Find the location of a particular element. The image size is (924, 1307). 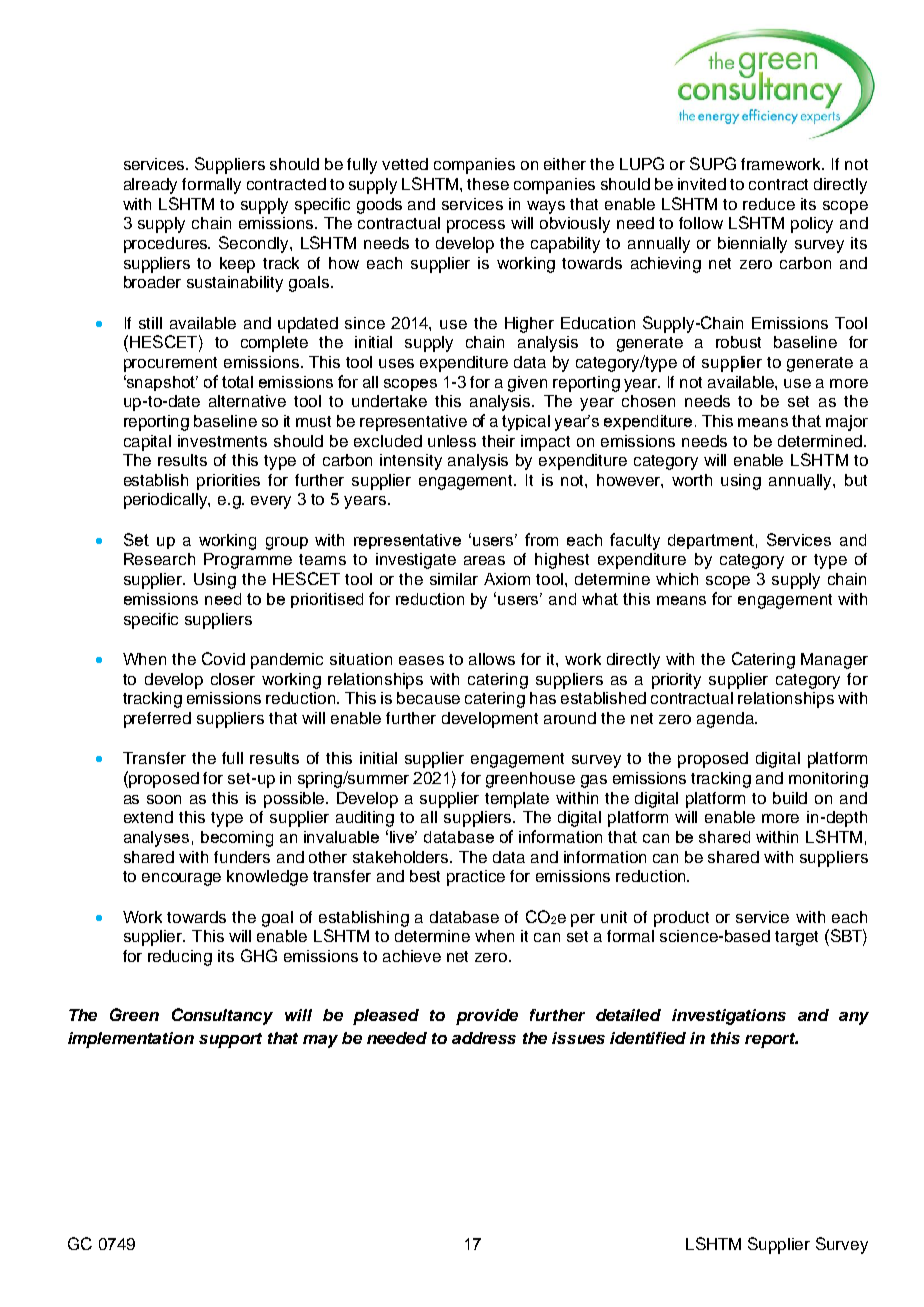

reduce is located at coordinates (769, 204).
